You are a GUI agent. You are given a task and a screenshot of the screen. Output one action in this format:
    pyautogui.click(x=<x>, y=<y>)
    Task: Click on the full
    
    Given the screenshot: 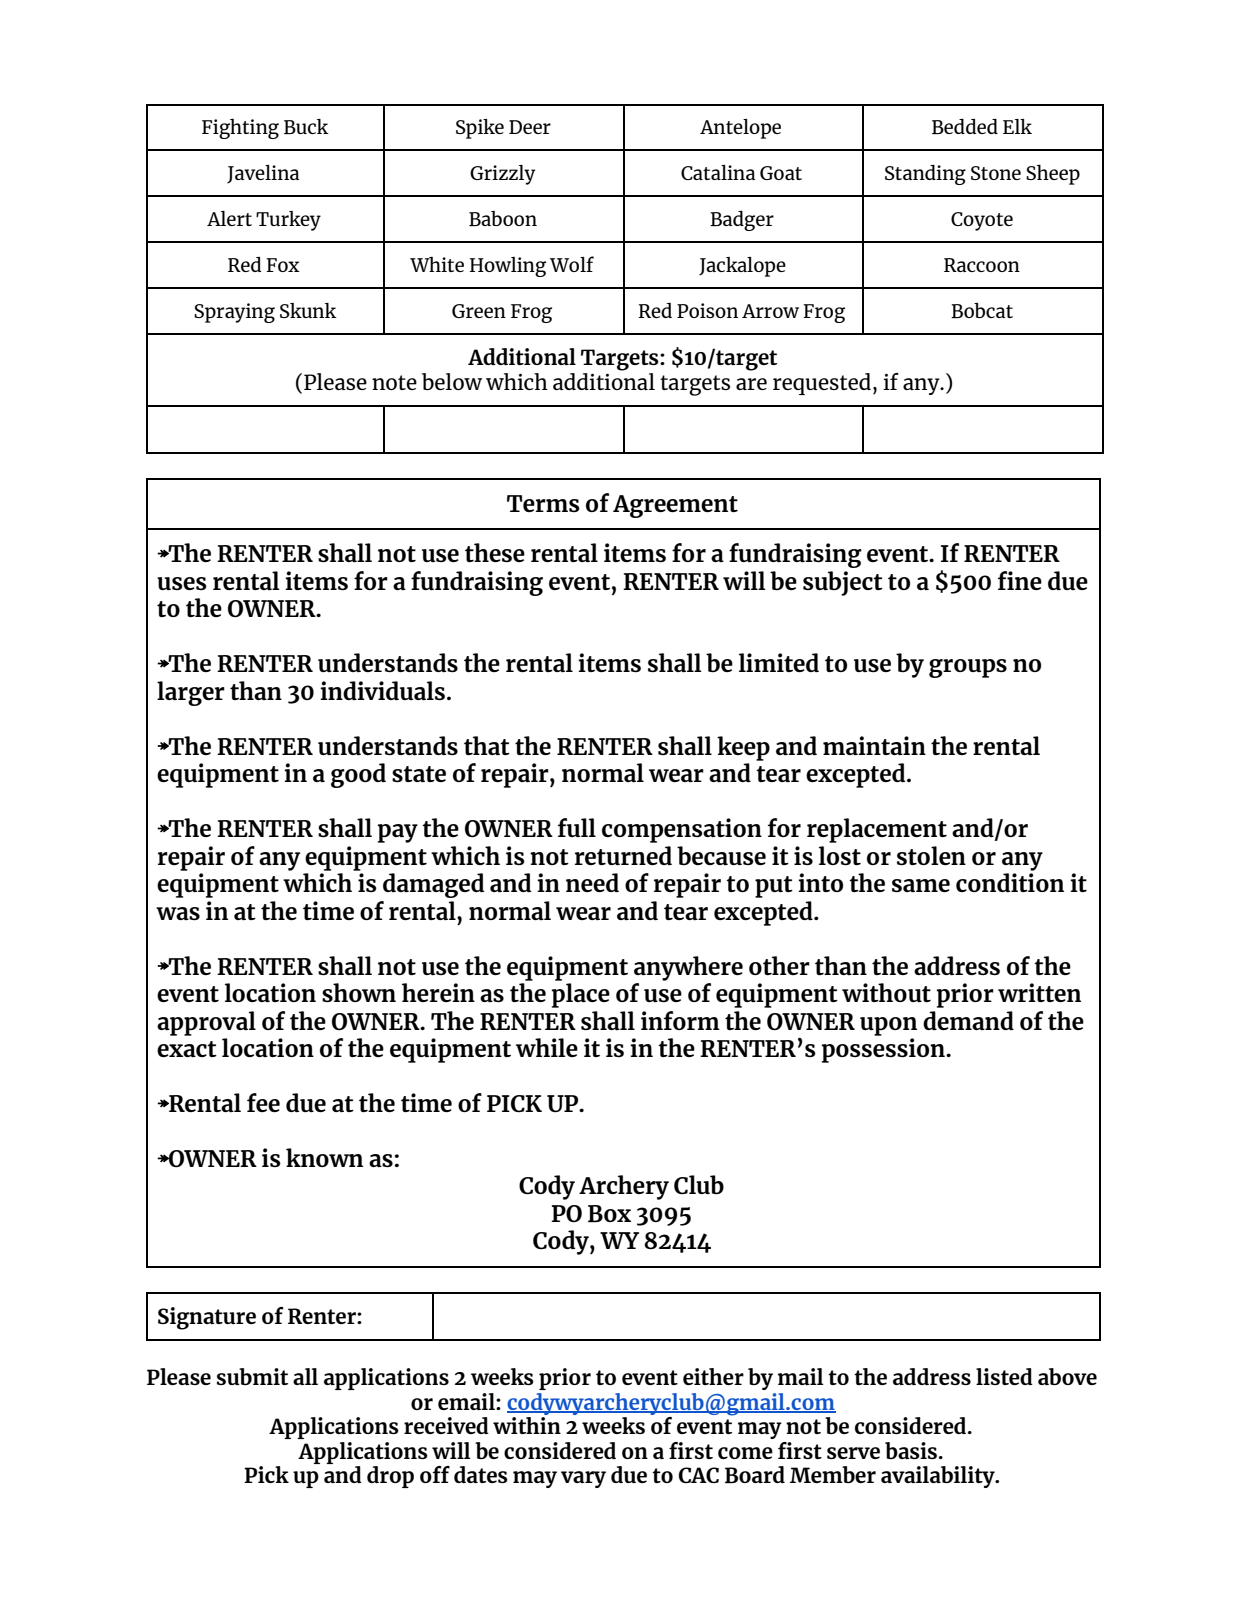 What is the action you would take?
    pyautogui.click(x=577, y=827)
